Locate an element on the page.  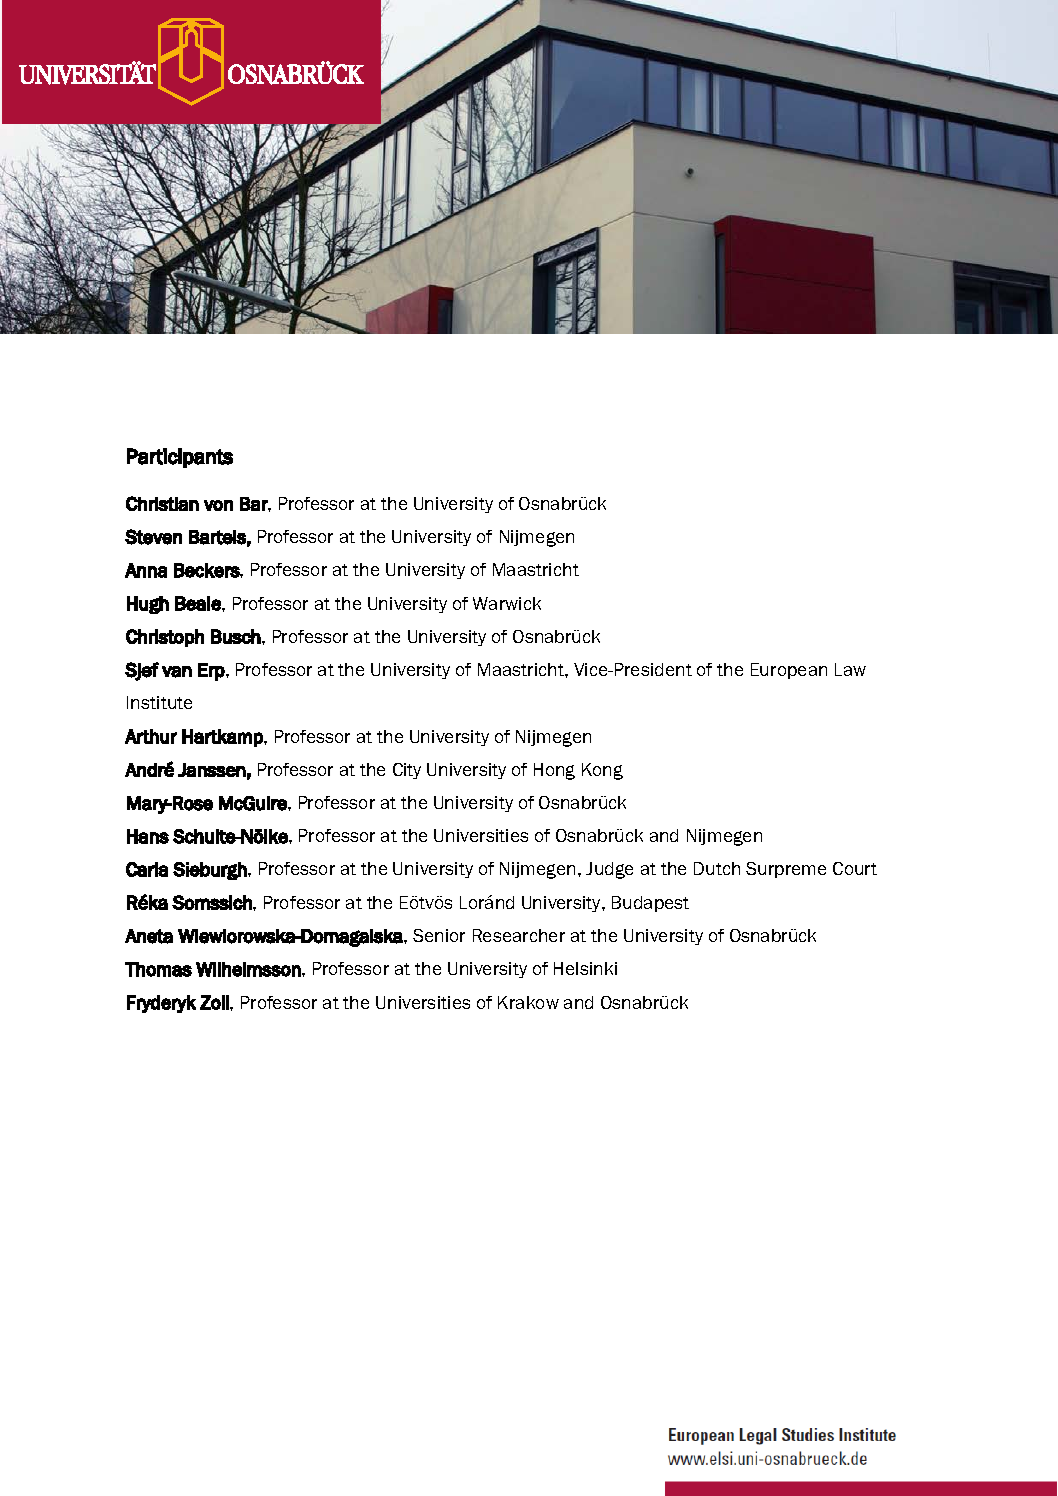
Arthur is located at coordinates (151, 736).
